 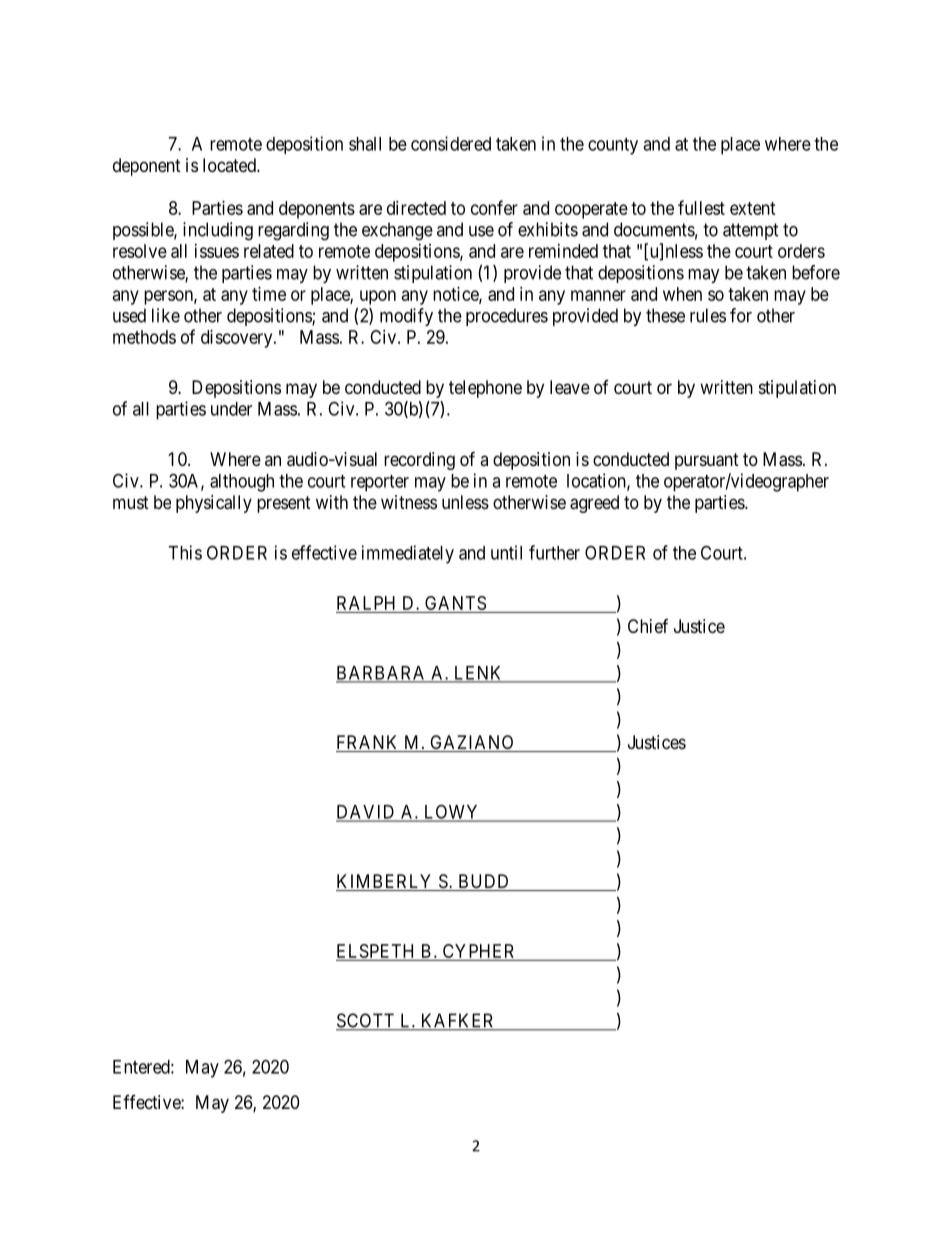 I want to click on pursuant, so click(x=707, y=461).
